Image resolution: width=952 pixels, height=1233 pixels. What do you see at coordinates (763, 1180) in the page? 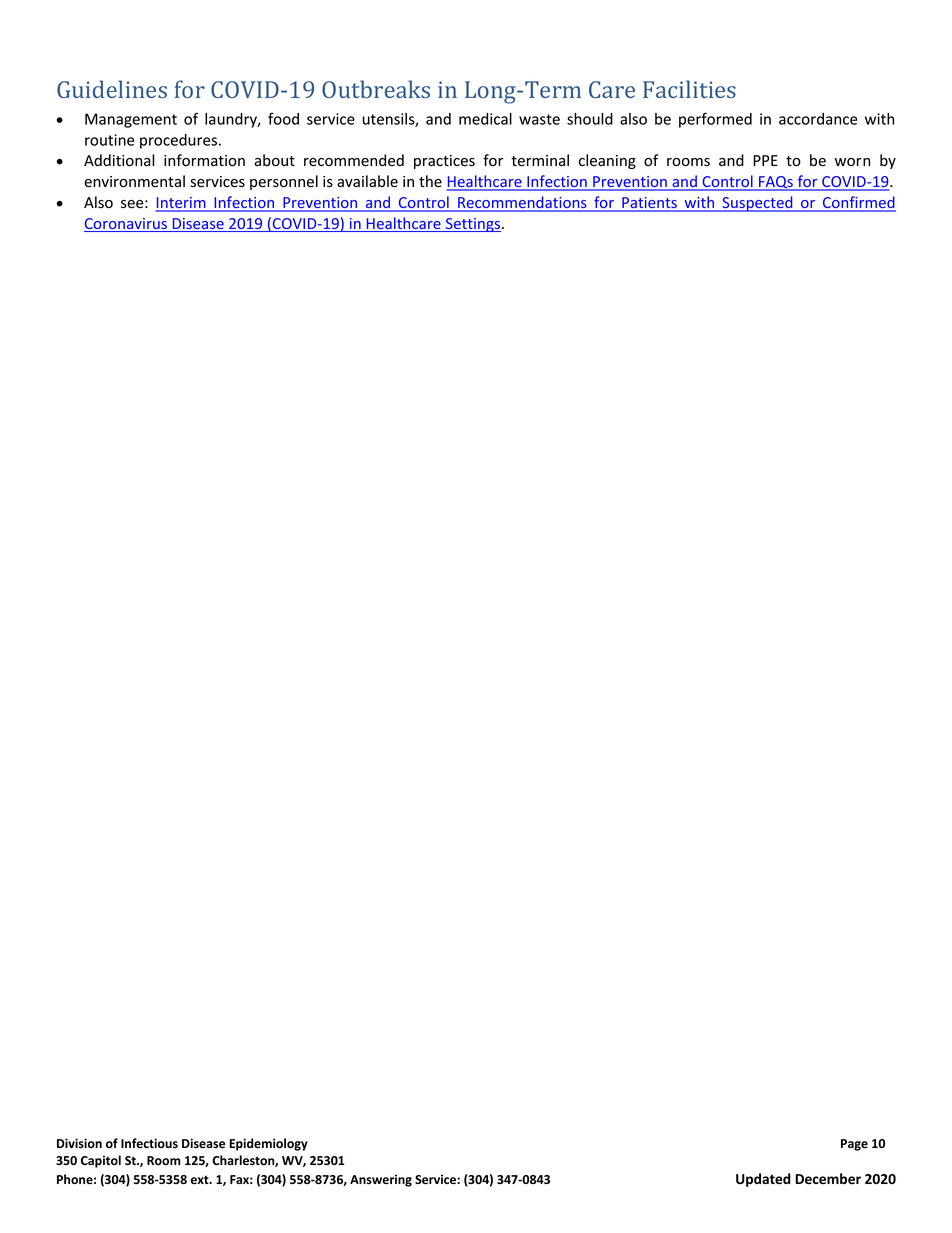
I see `Updated` at bounding box center [763, 1180].
